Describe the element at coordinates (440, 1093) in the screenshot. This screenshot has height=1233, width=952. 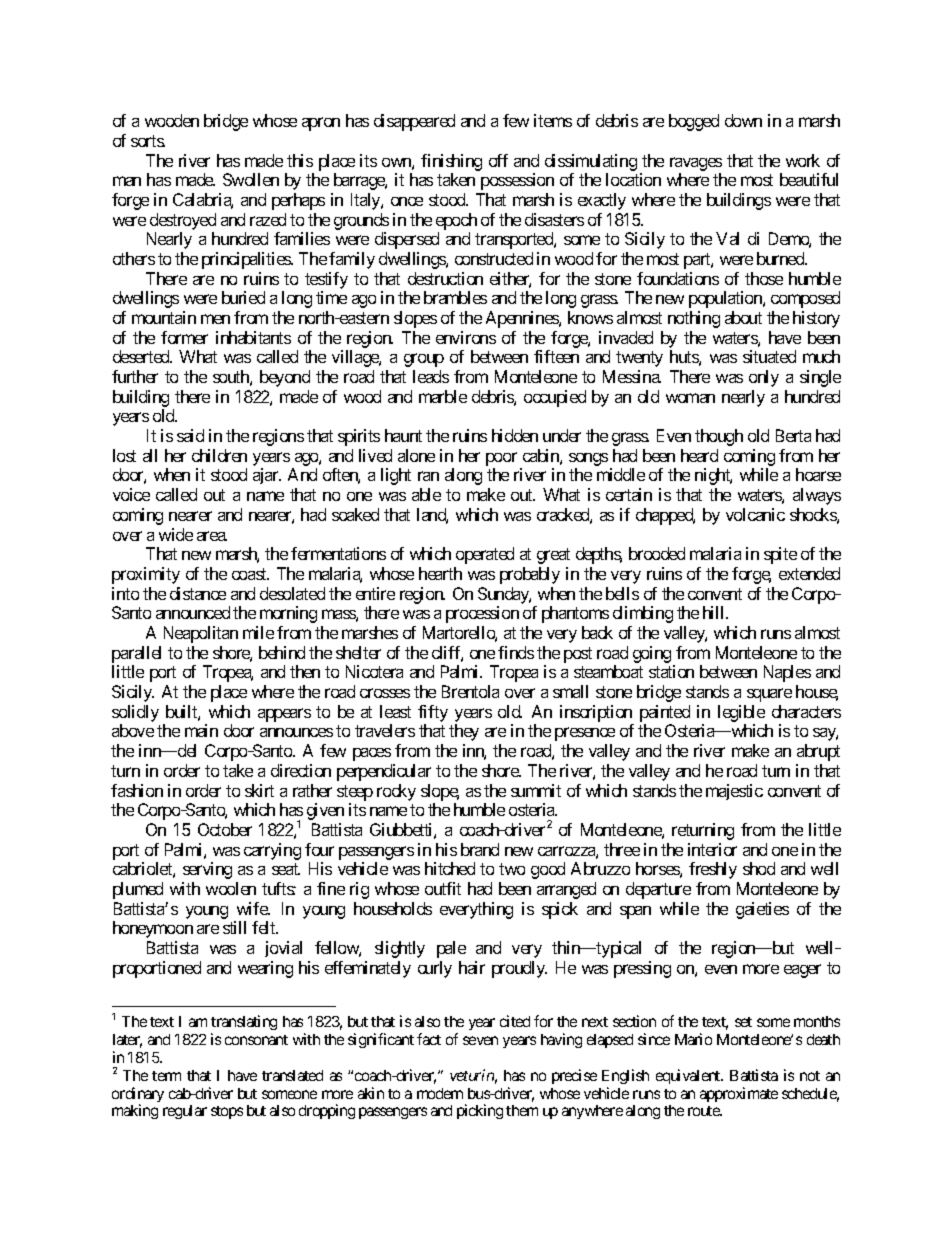
I see `modern` at that location.
